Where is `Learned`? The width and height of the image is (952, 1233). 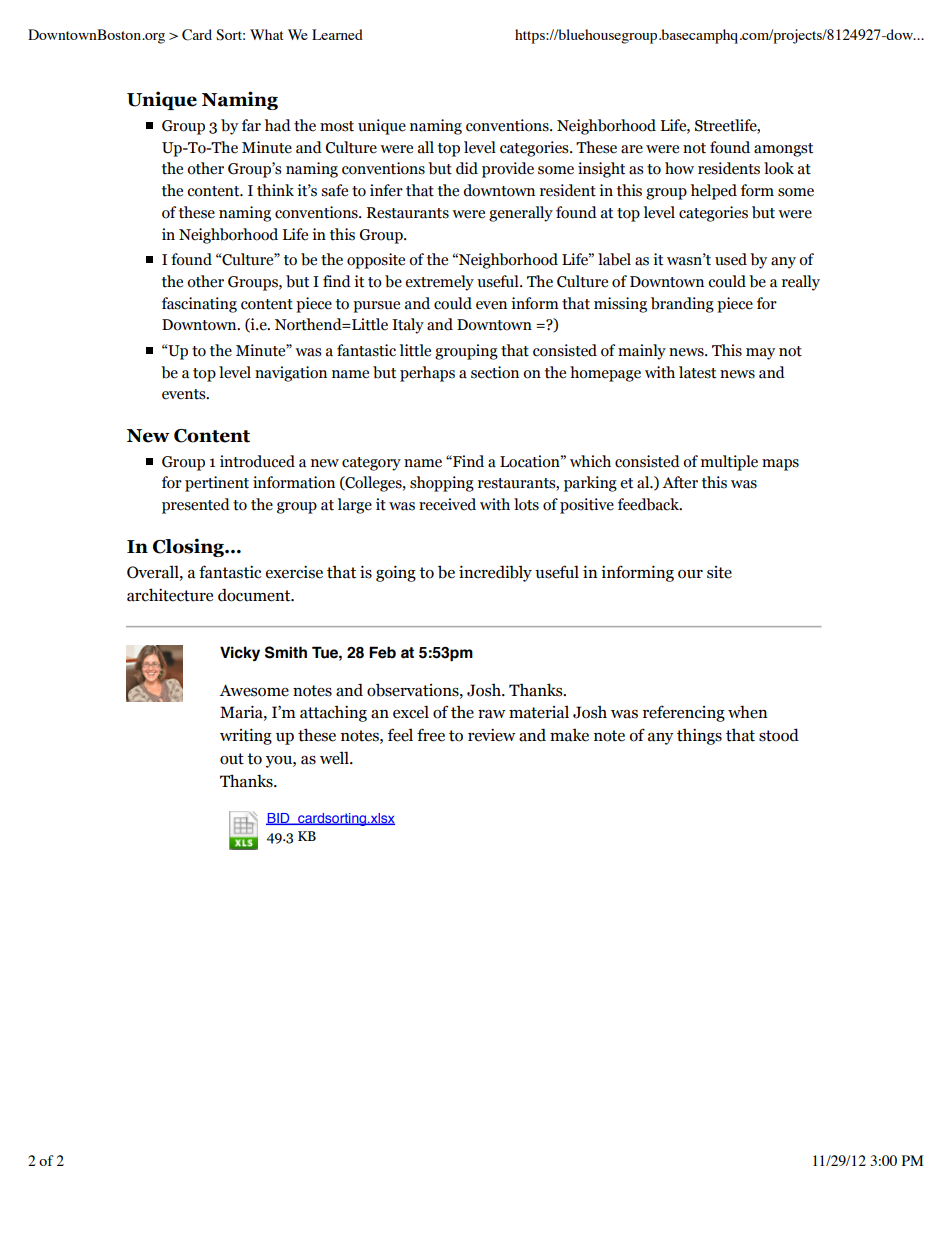 Learned is located at coordinates (337, 34).
